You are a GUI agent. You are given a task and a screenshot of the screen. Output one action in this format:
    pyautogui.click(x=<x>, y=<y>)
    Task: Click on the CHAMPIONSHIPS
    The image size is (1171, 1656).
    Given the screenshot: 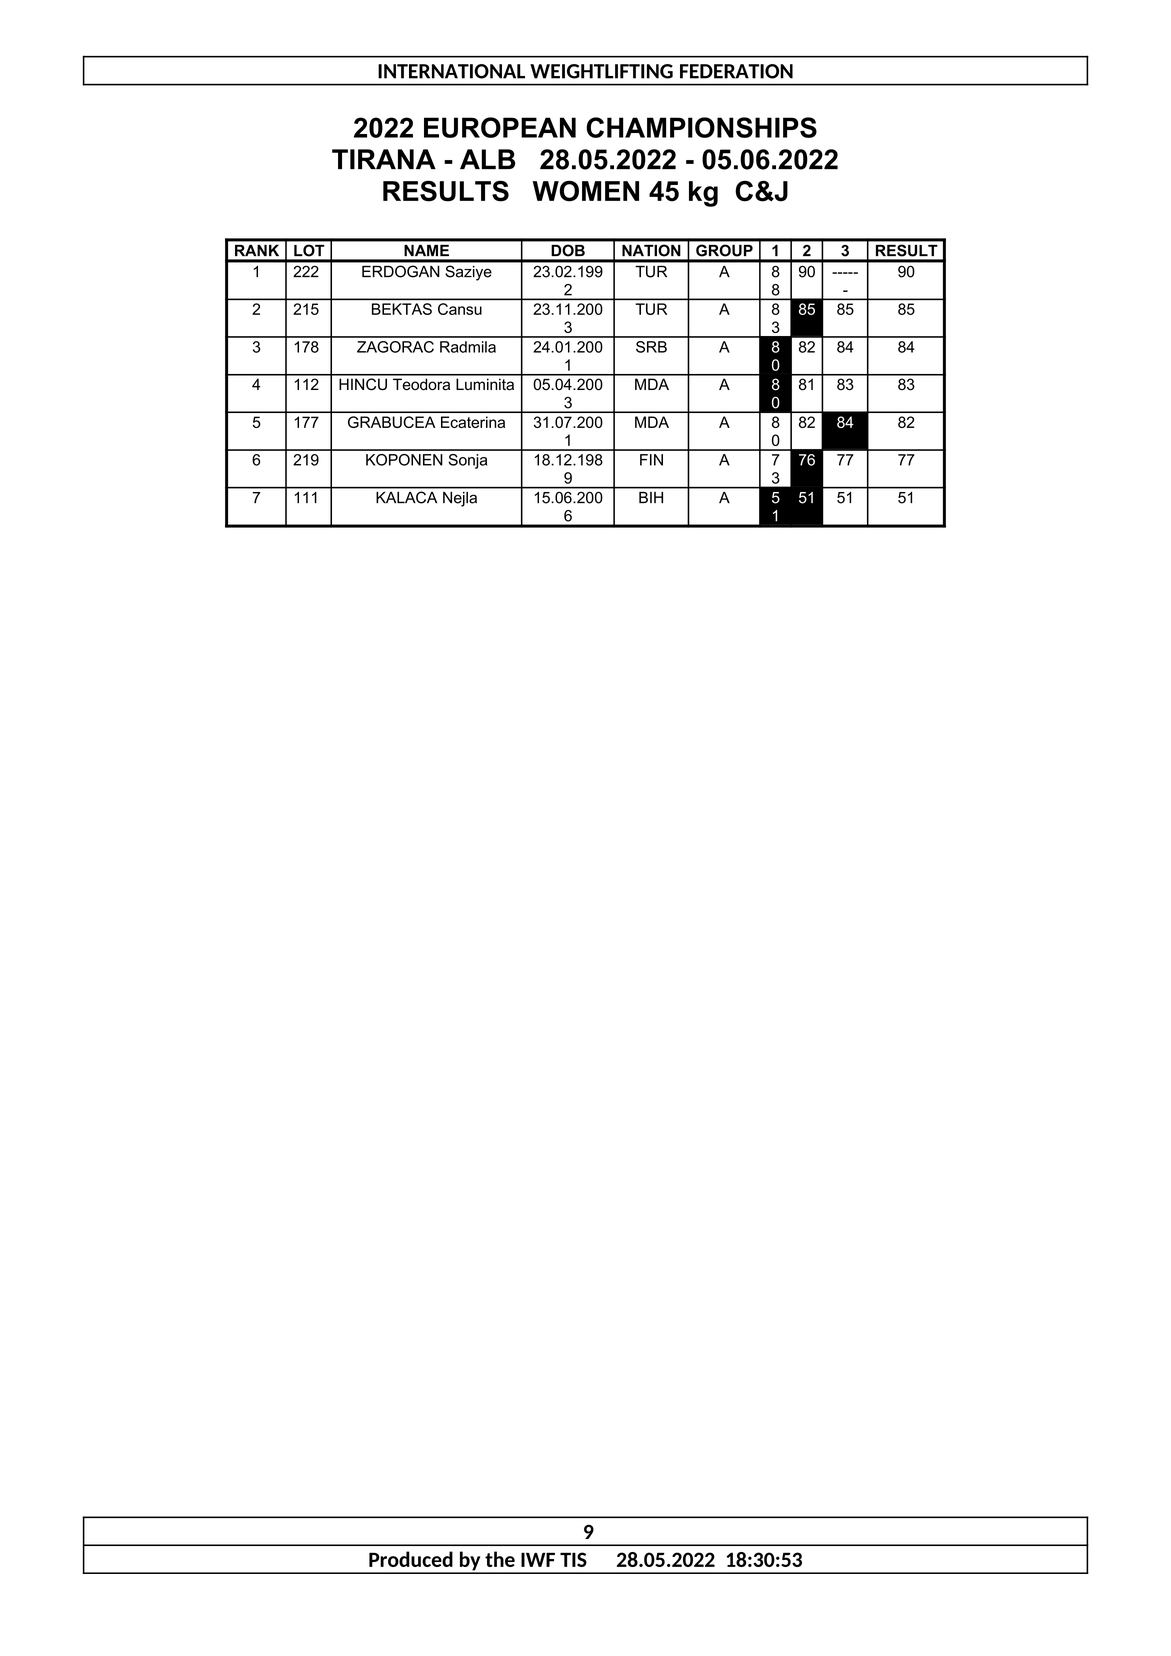 What is the action you would take?
    pyautogui.click(x=701, y=127)
